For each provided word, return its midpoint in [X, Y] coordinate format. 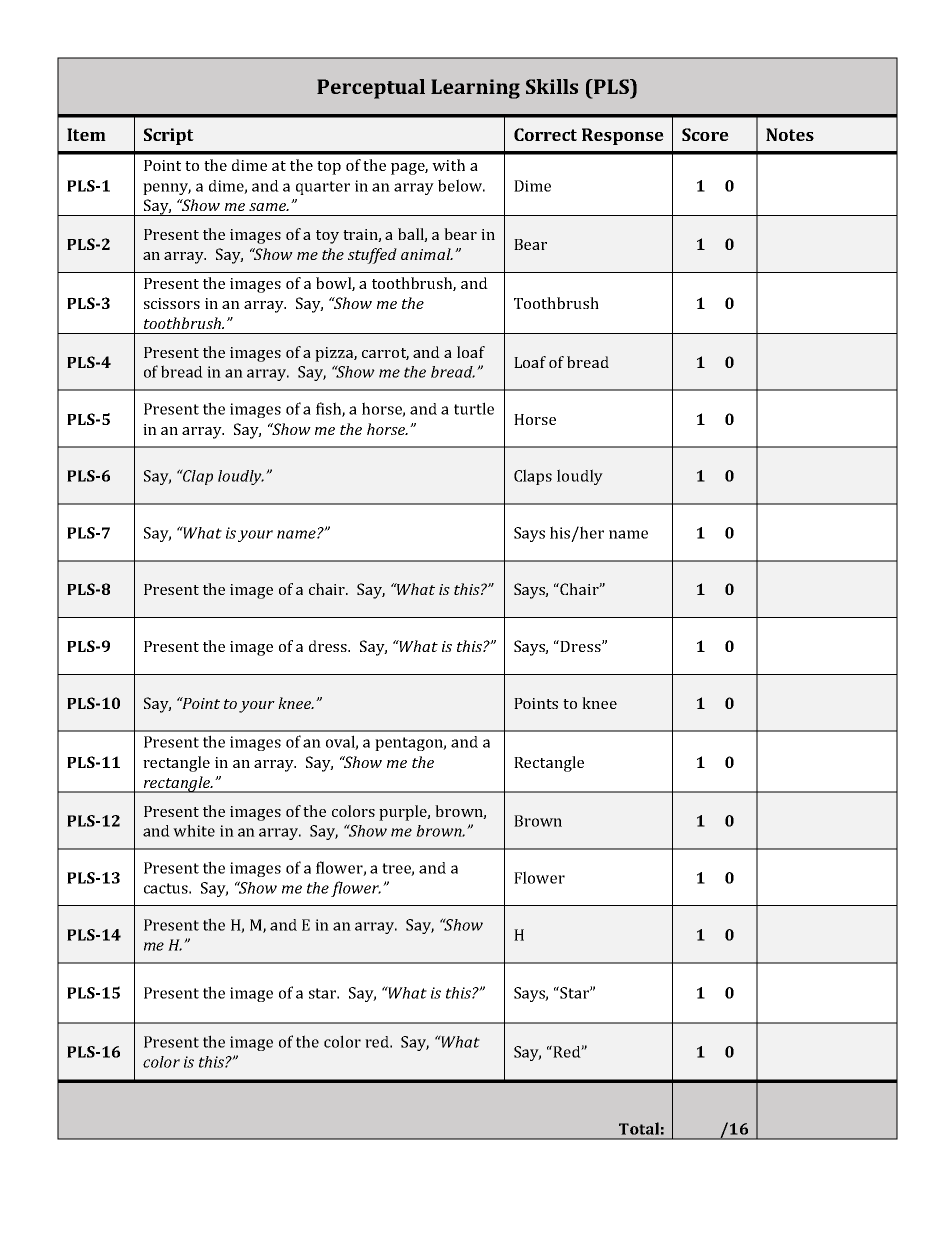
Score [705, 134]
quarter [323, 188]
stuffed [372, 256]
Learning [475, 89]
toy [327, 237]
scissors [172, 303]
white [194, 830]
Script [169, 136]
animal [427, 254]
